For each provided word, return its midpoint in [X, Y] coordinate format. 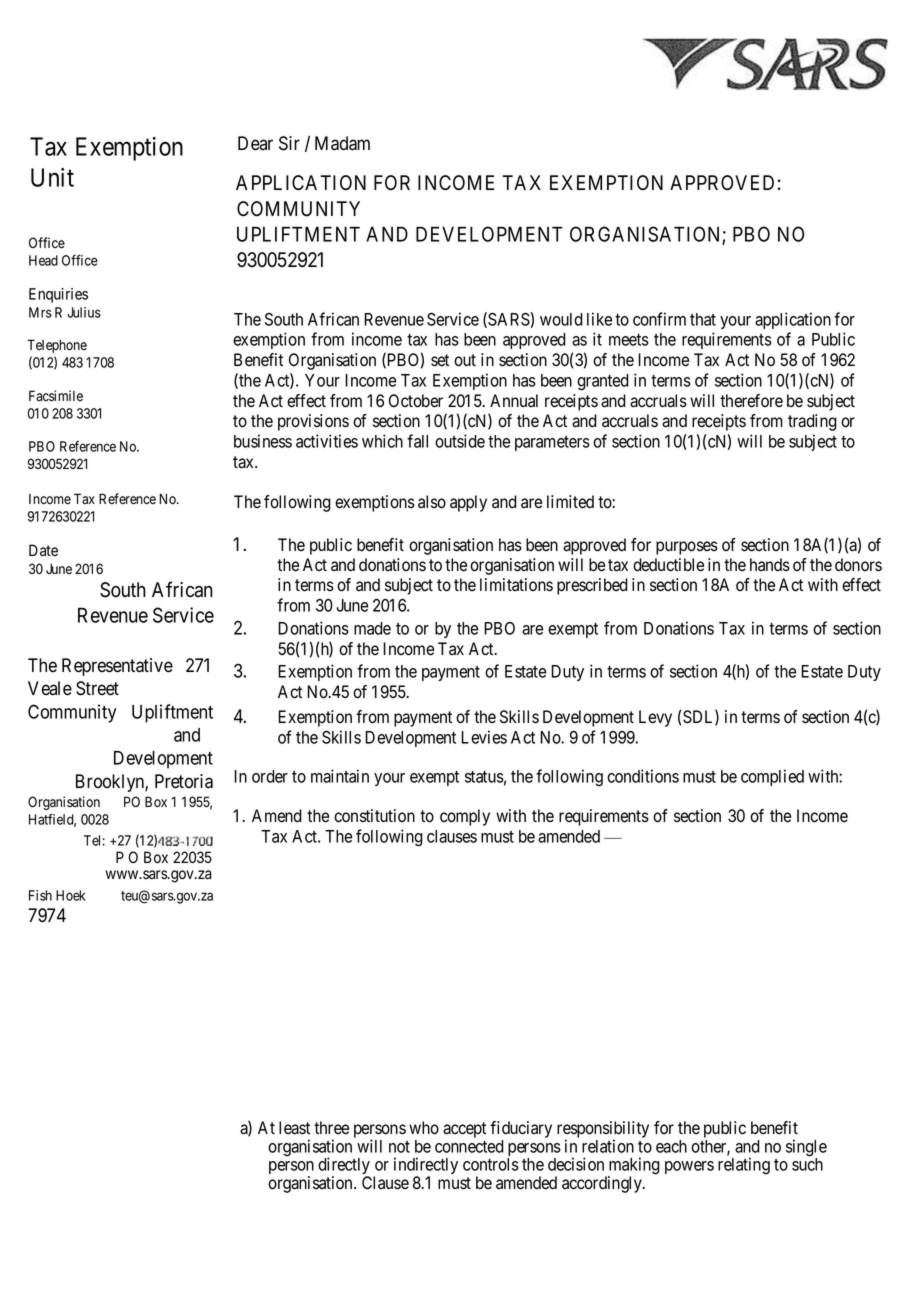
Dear [255, 143]
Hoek [70, 895]
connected [469, 1146]
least [294, 1128]
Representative [117, 667]
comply [465, 817]
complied [772, 777]
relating [744, 1165]
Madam [342, 143]
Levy [655, 718]
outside [460, 441]
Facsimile [56, 396]
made [372, 628]
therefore [751, 401]
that [703, 319]
